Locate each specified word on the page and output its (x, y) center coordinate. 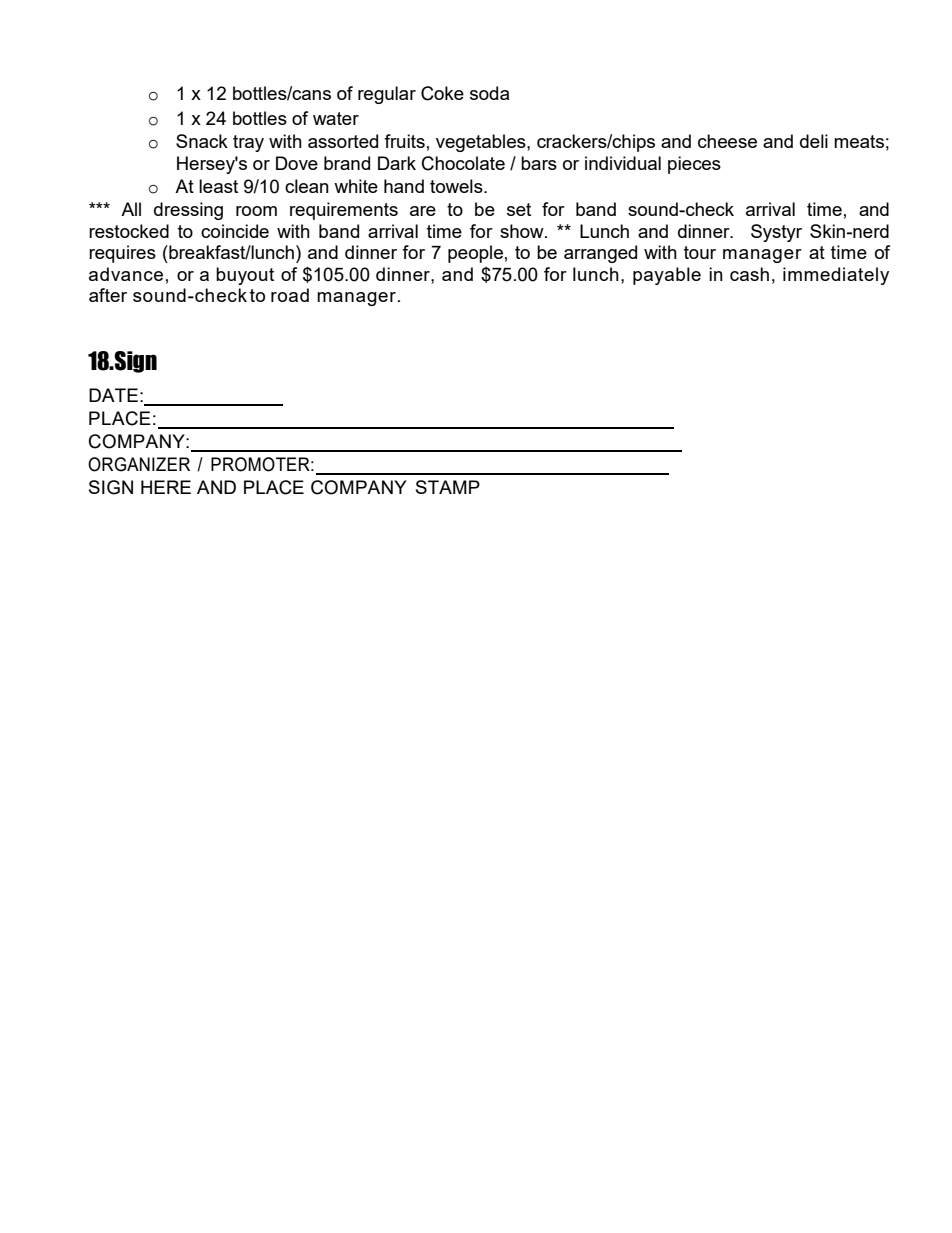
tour (700, 252)
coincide (235, 231)
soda (489, 93)
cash (749, 274)
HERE (166, 487)
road (290, 295)
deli (814, 141)
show (523, 231)
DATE (113, 395)
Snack (202, 141)
